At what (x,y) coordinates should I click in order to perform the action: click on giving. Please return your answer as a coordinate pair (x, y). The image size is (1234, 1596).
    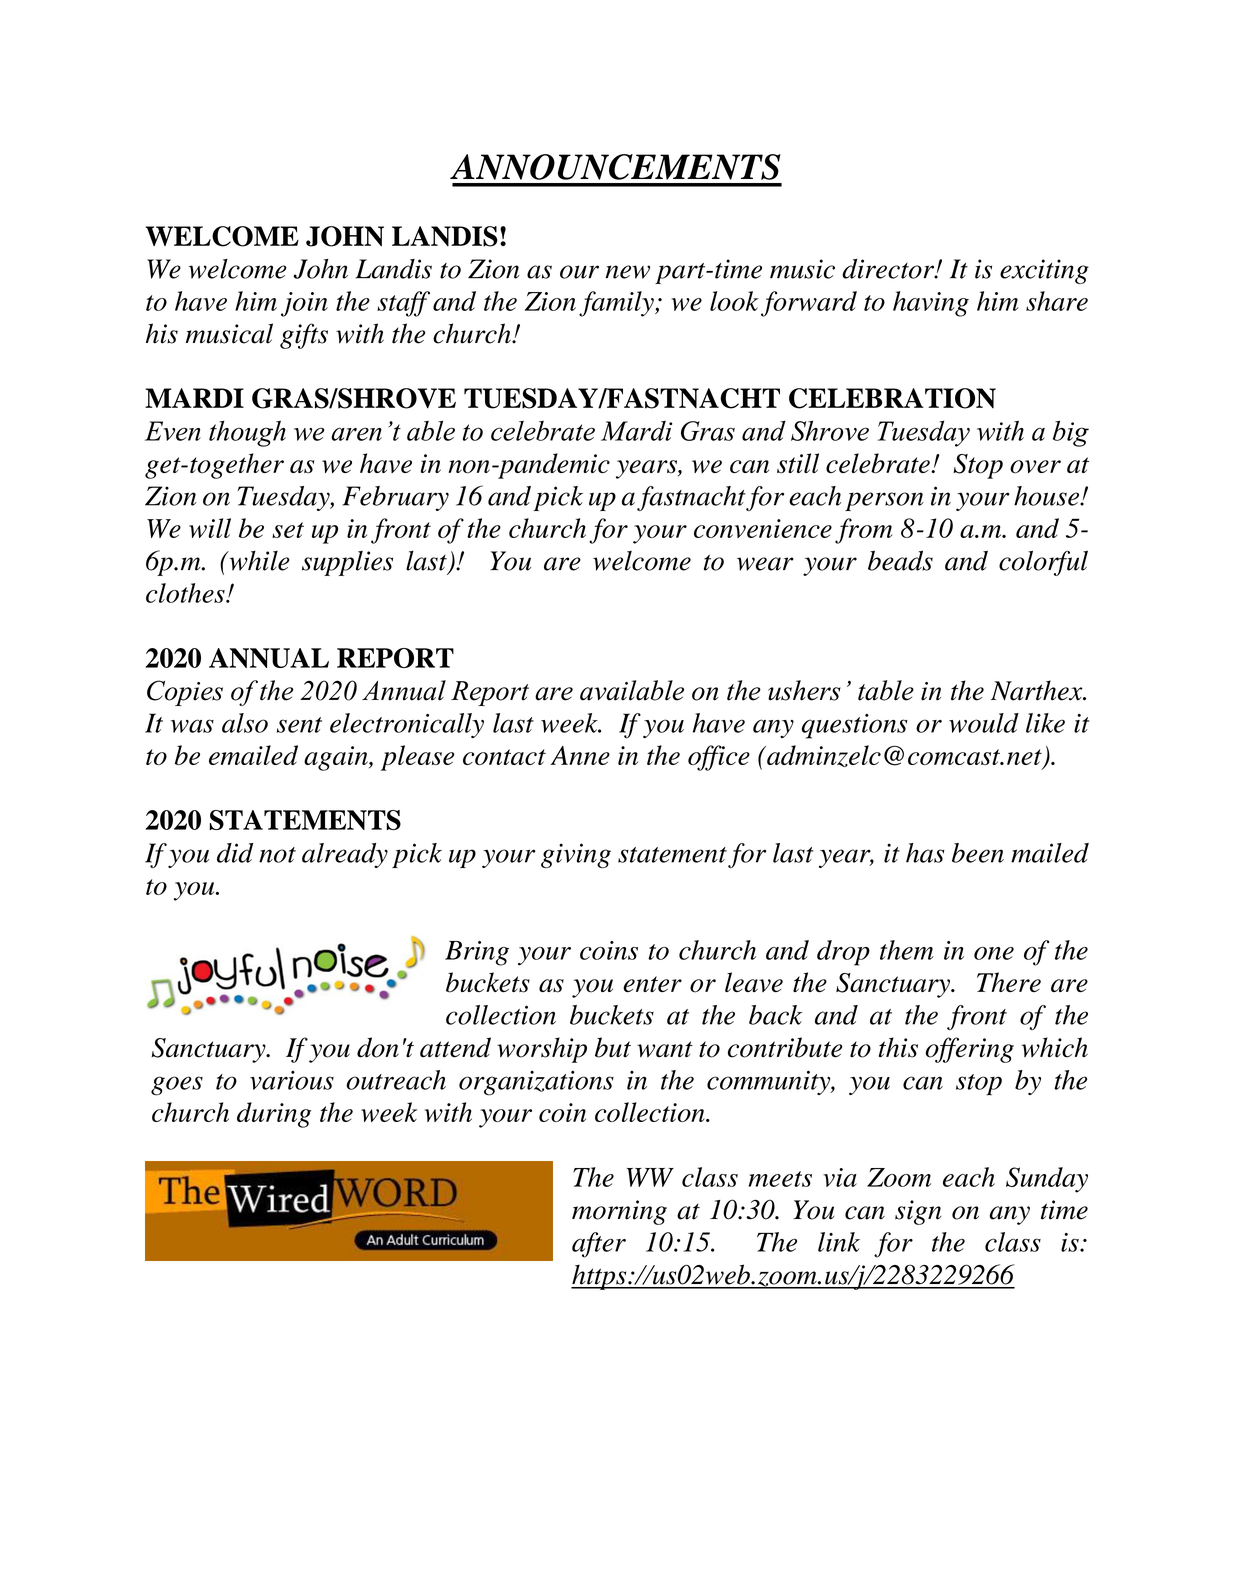
    Looking at the image, I should click on (576, 855).
